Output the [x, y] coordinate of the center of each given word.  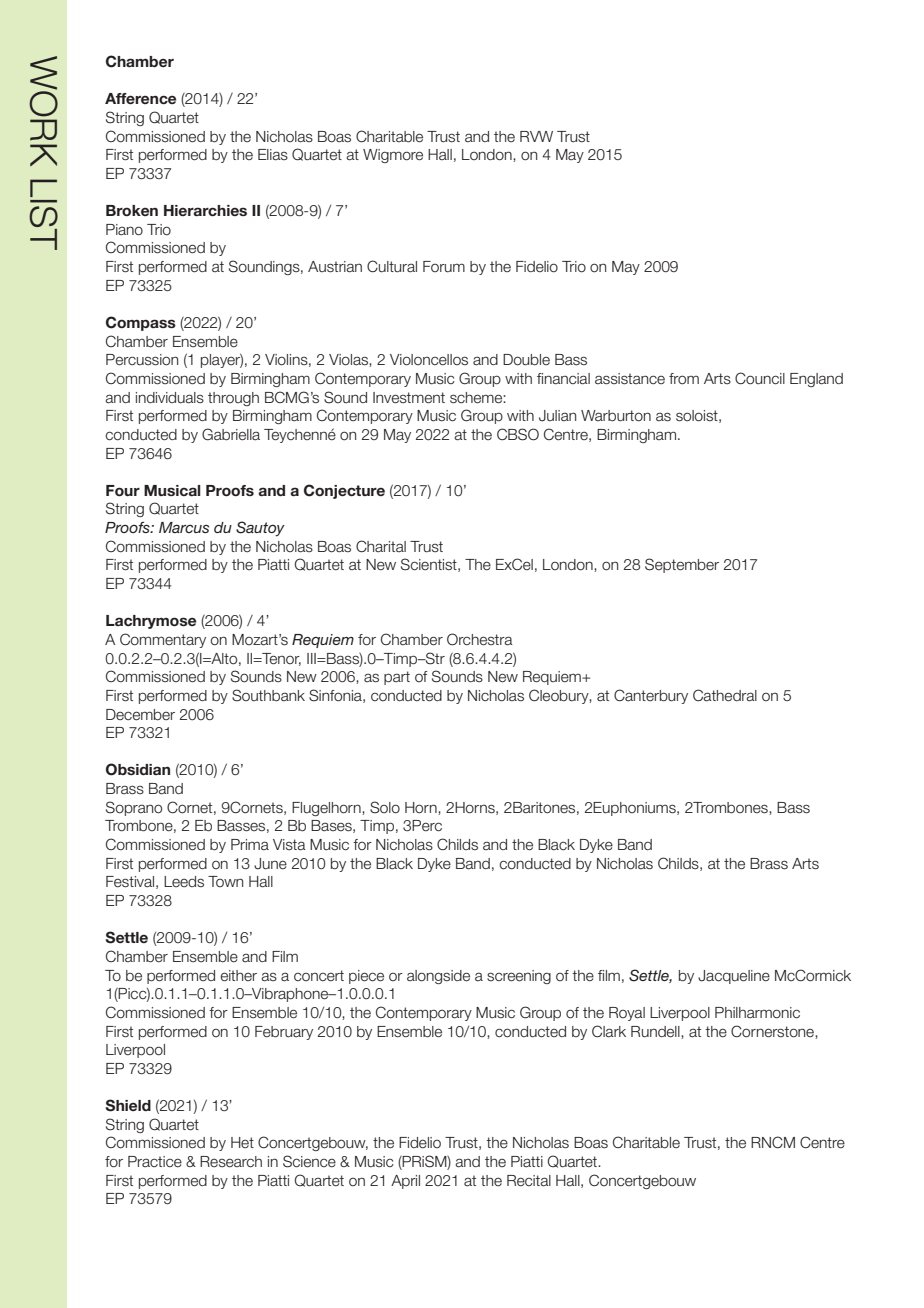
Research [231, 1162]
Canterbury [651, 696]
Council [760, 378]
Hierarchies [205, 210]
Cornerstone [773, 1032]
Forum [444, 267]
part [397, 678]
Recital [529, 1181]
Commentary [163, 640]
